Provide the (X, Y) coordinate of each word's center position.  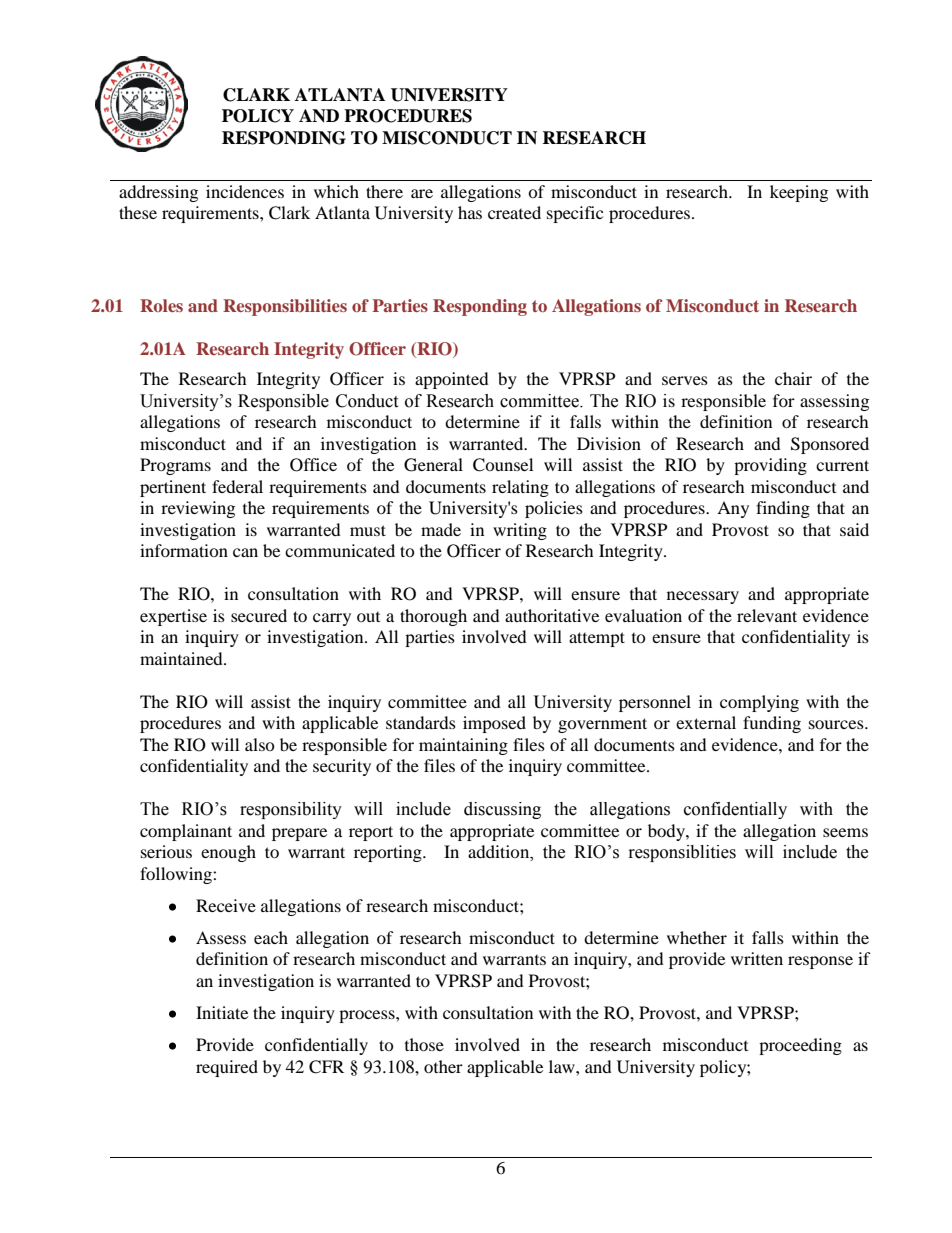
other (443, 1066)
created (514, 212)
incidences (245, 191)
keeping (799, 193)
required (227, 1068)
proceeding (800, 1046)
